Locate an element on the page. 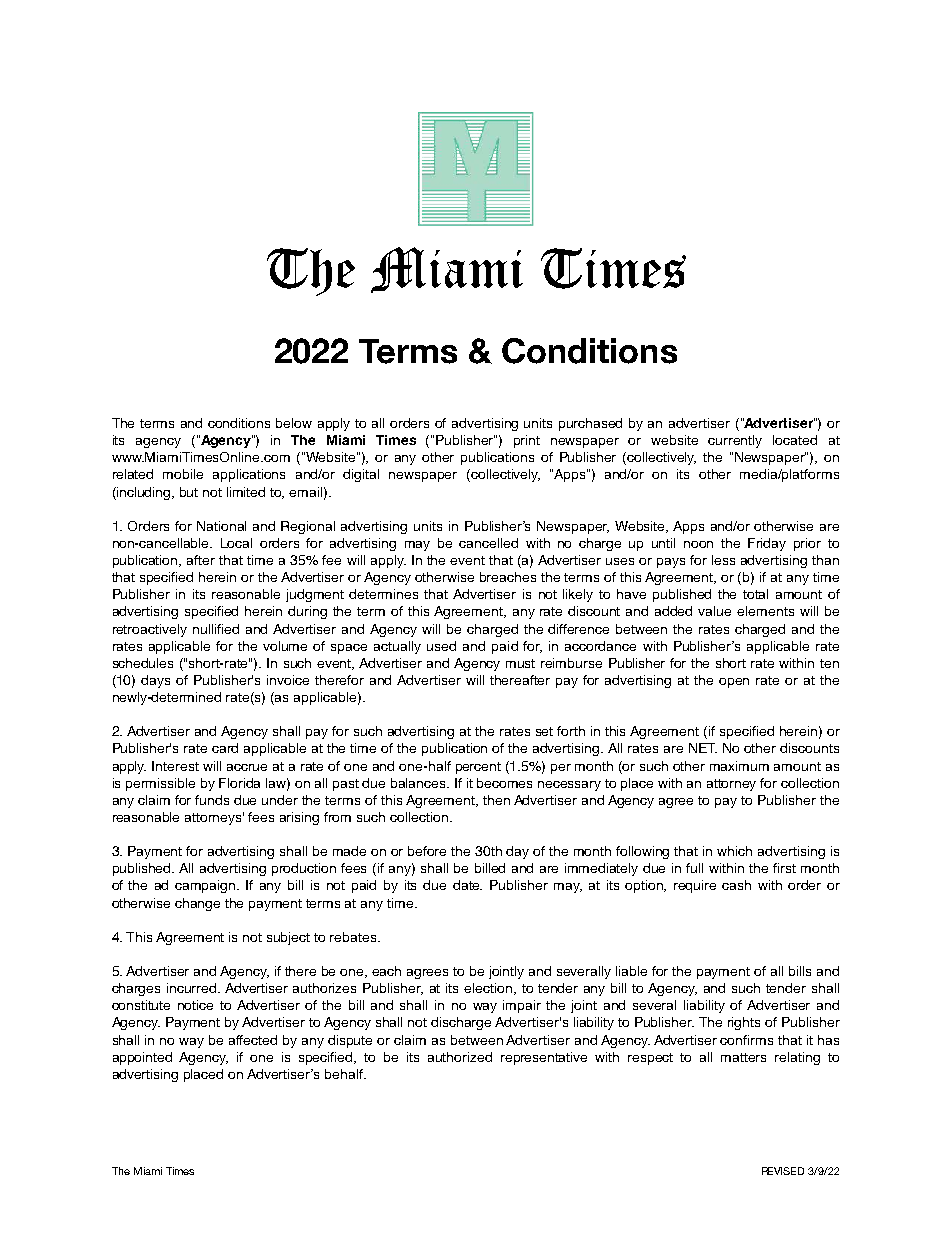 This image has width=952, height=1233. cash is located at coordinates (736, 885).
